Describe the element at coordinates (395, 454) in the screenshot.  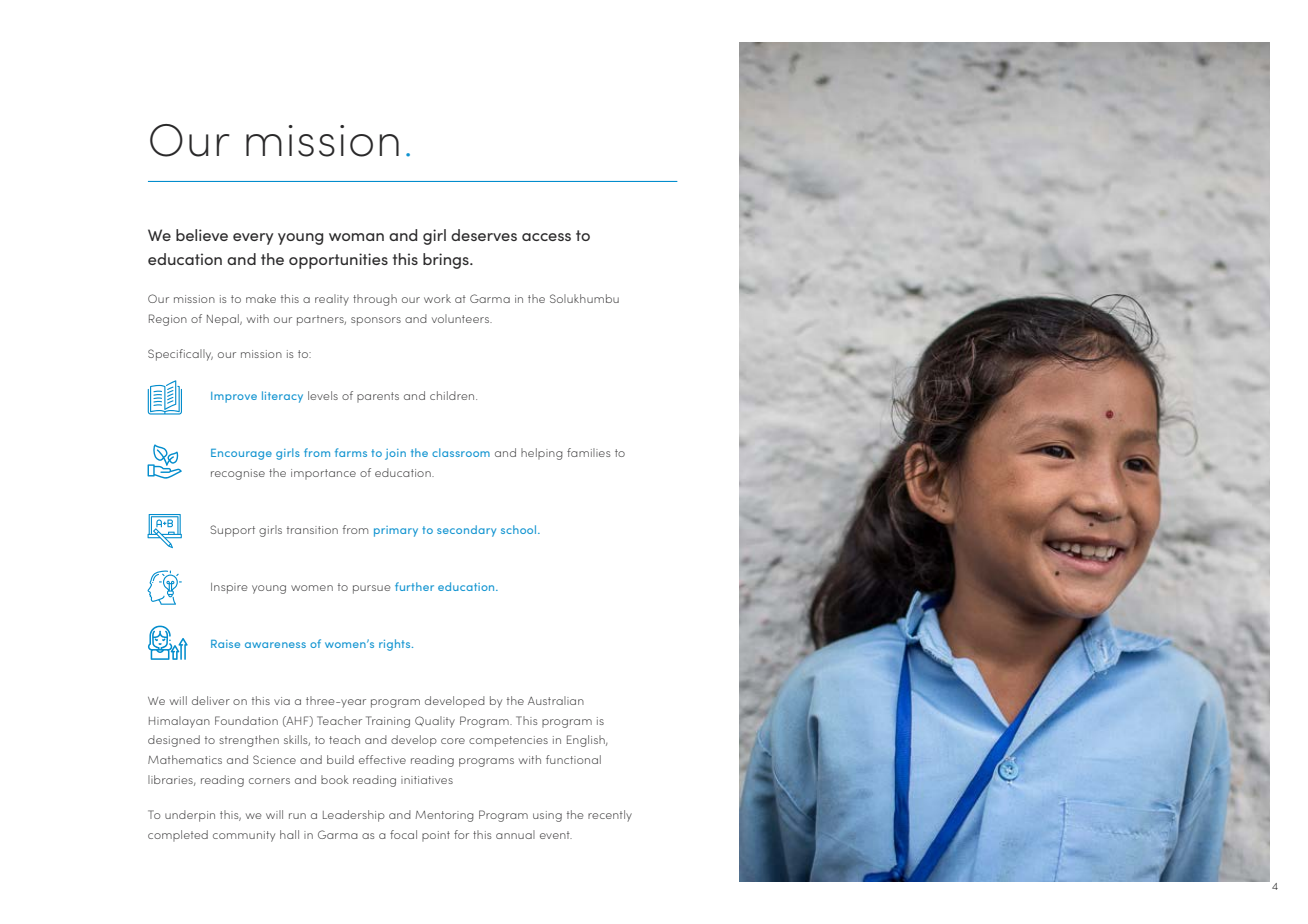
I see `join` at that location.
